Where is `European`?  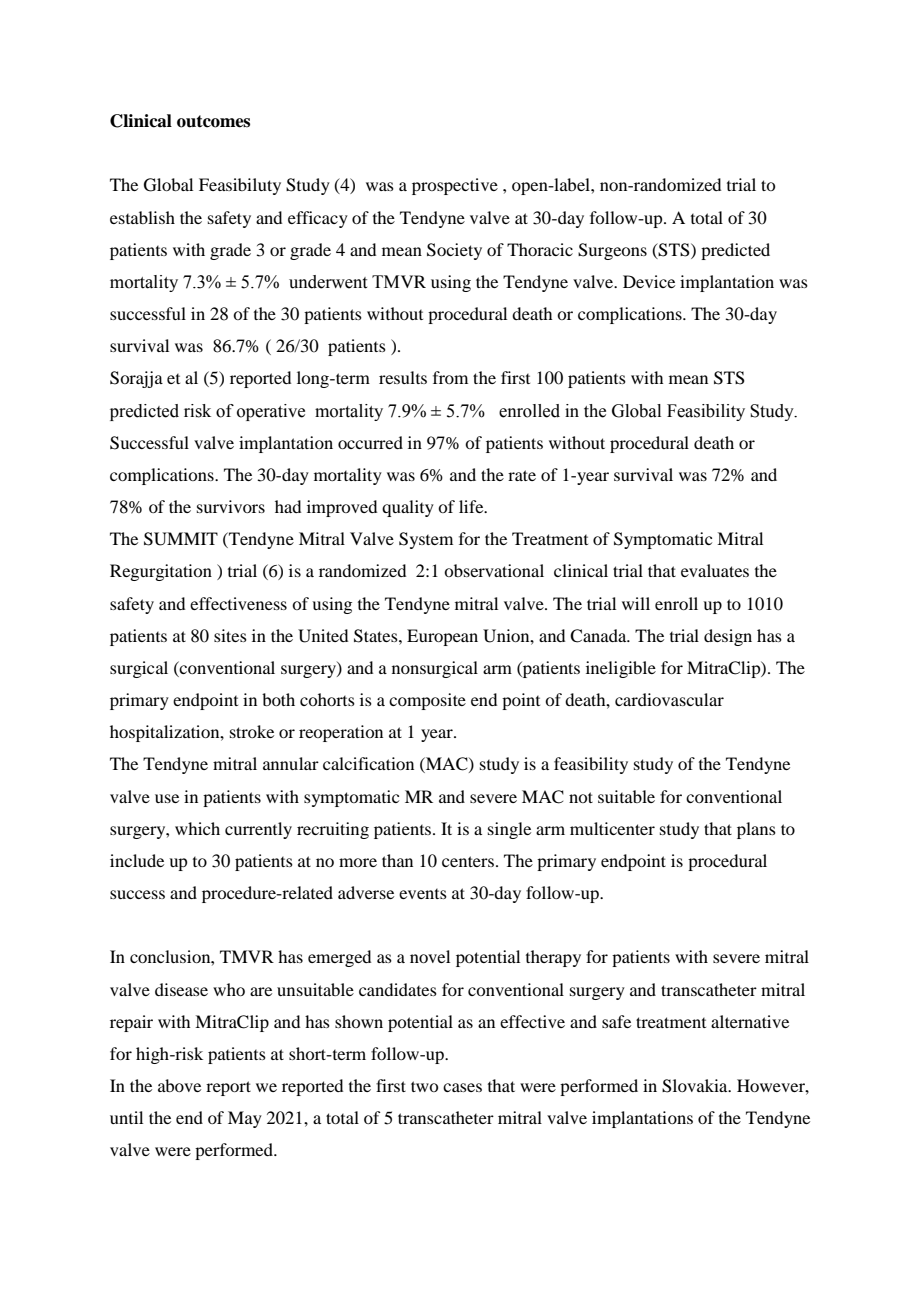 European is located at coordinates (442, 637).
